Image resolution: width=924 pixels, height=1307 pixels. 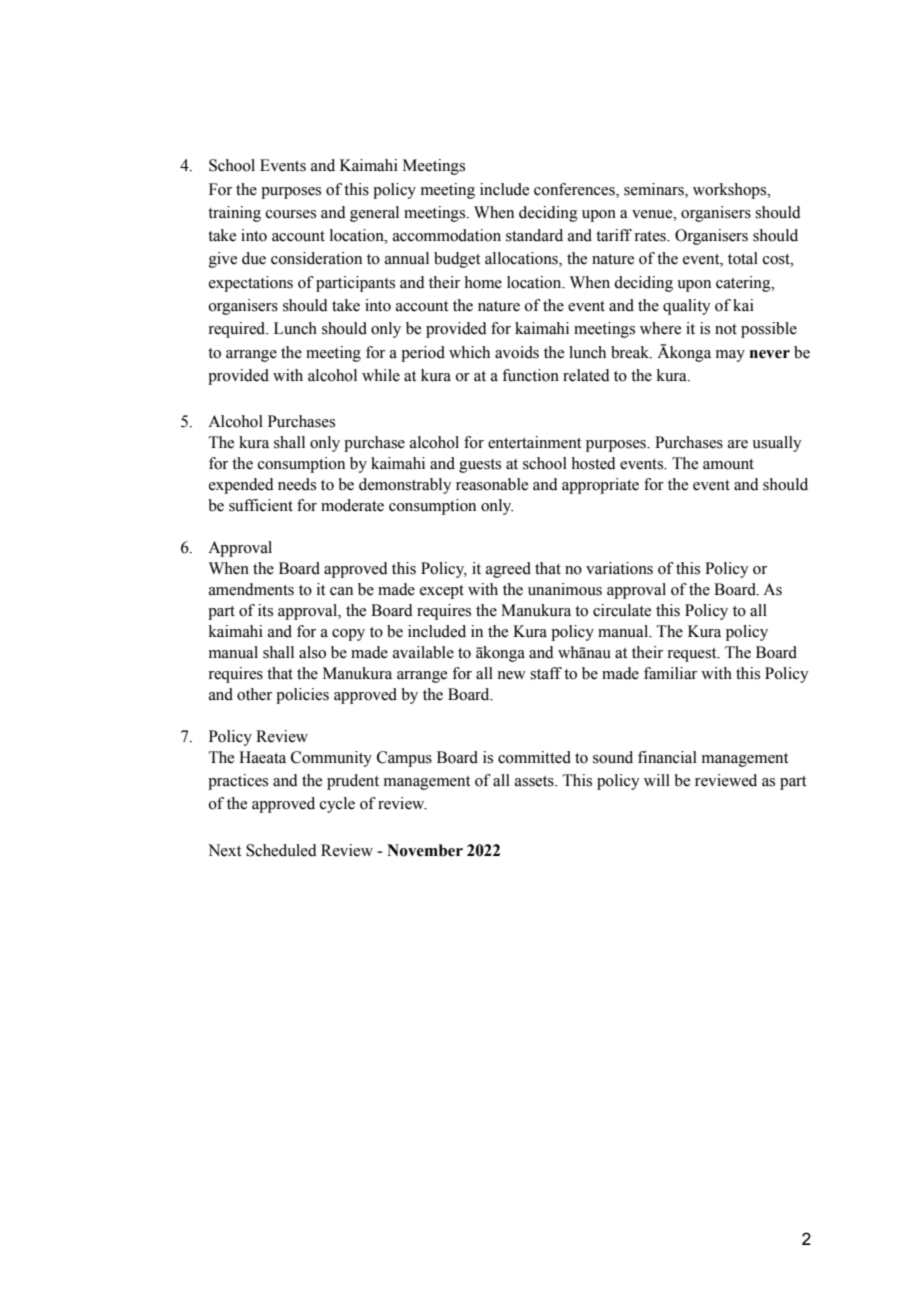 I want to click on Scheduled, so click(x=281, y=850).
